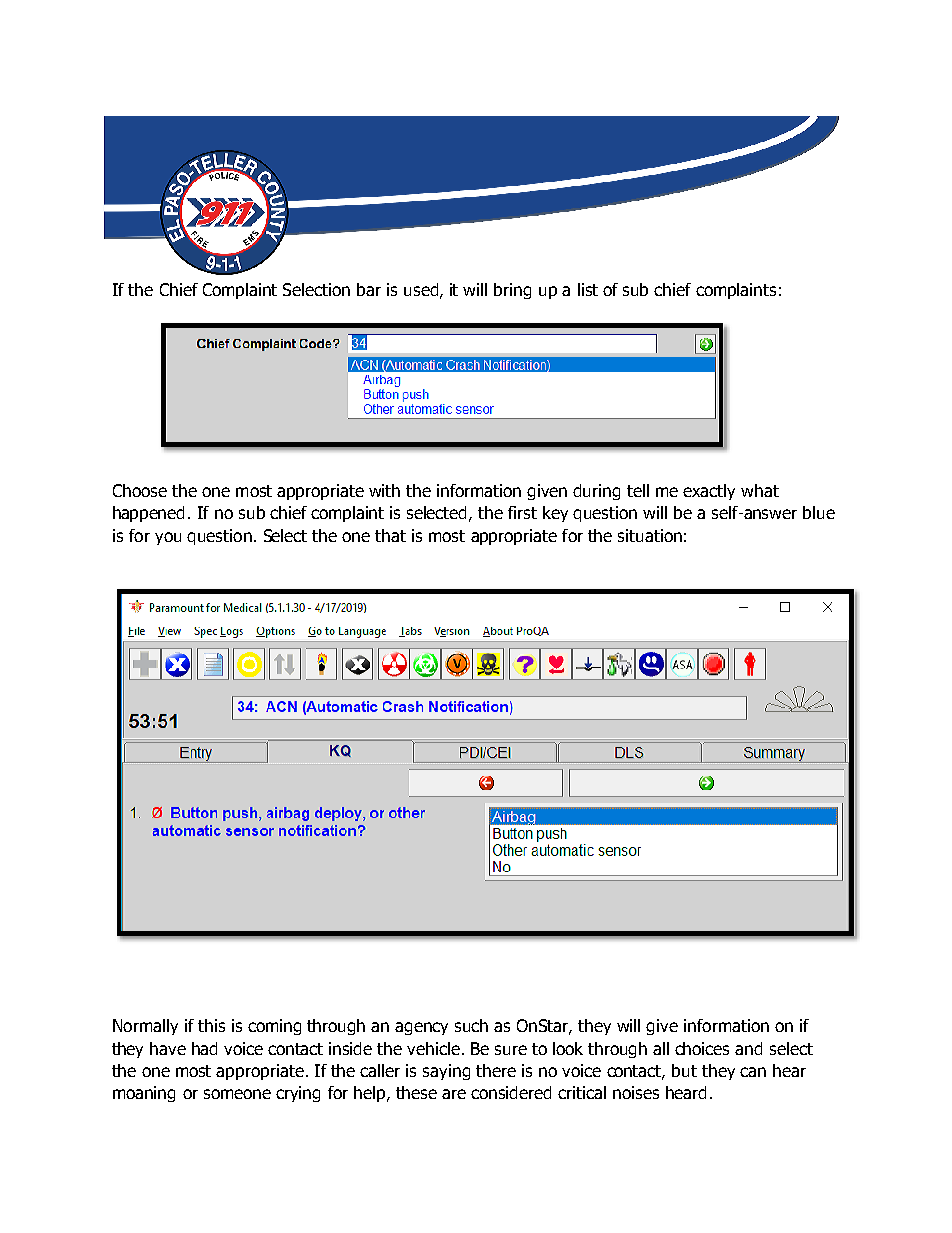 This screenshot has width=952, height=1233. I want to click on bring, so click(512, 291).
